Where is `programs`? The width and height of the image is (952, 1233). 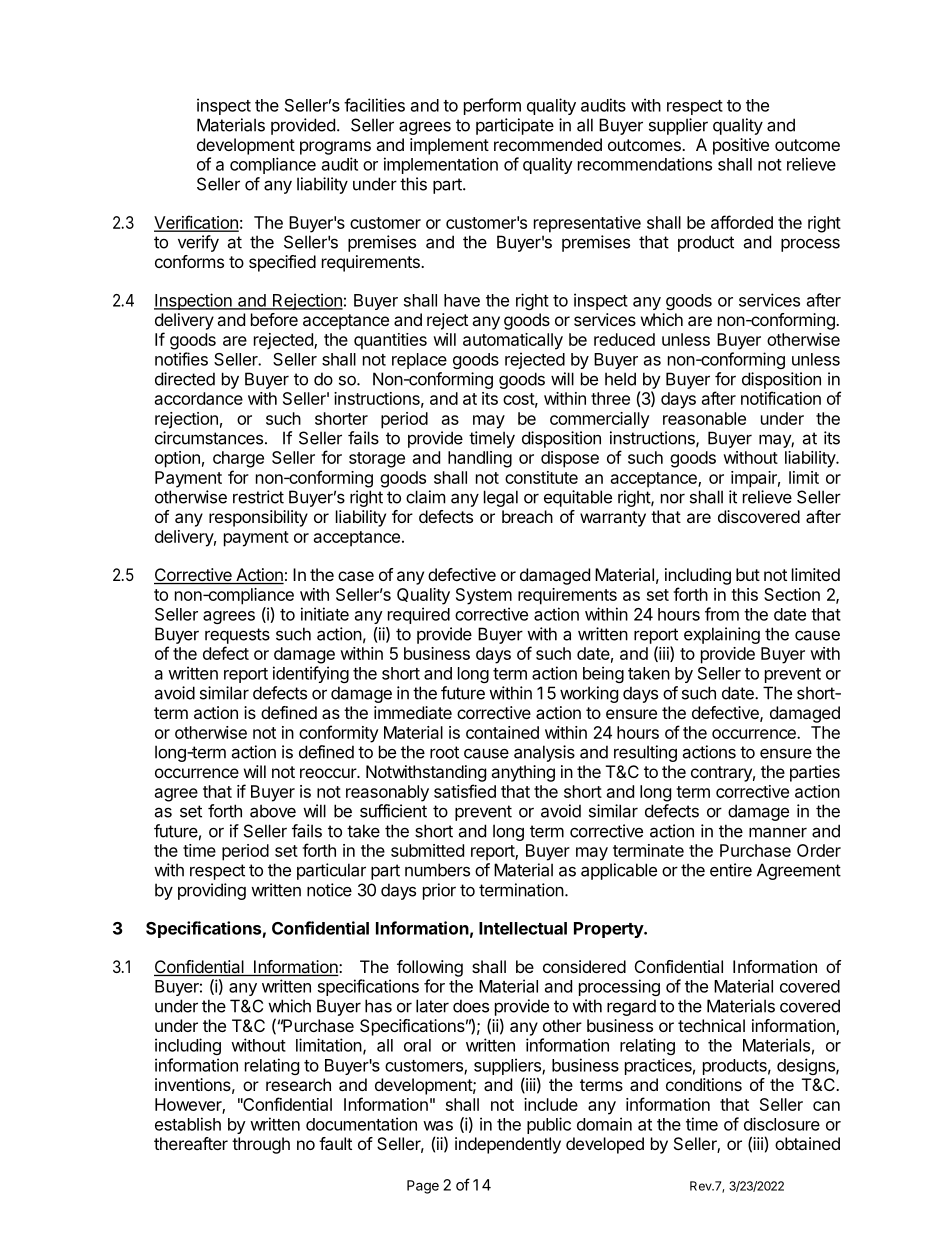
programs is located at coordinates (335, 148).
